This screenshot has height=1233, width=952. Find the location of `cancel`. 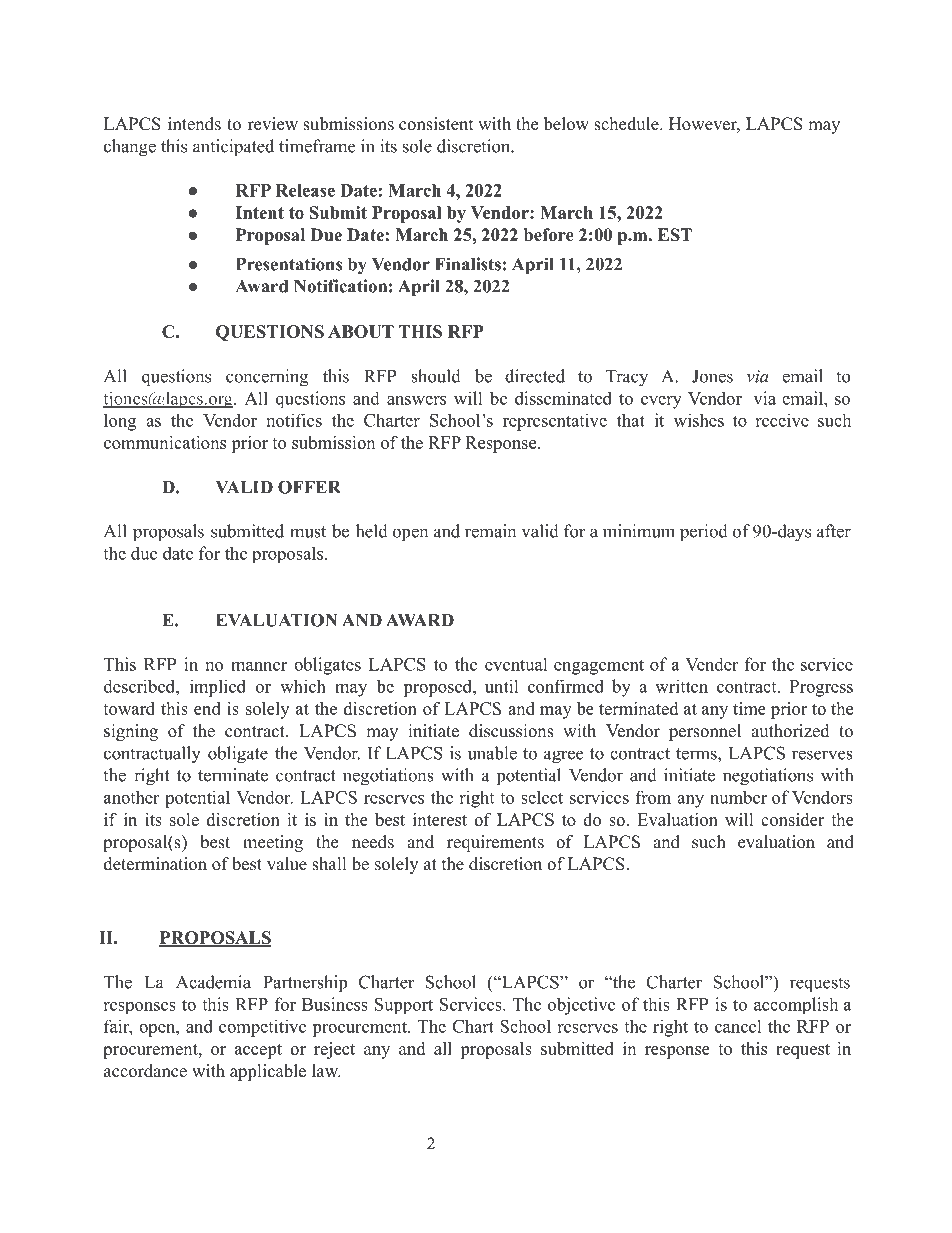

cancel is located at coordinates (738, 1026).
